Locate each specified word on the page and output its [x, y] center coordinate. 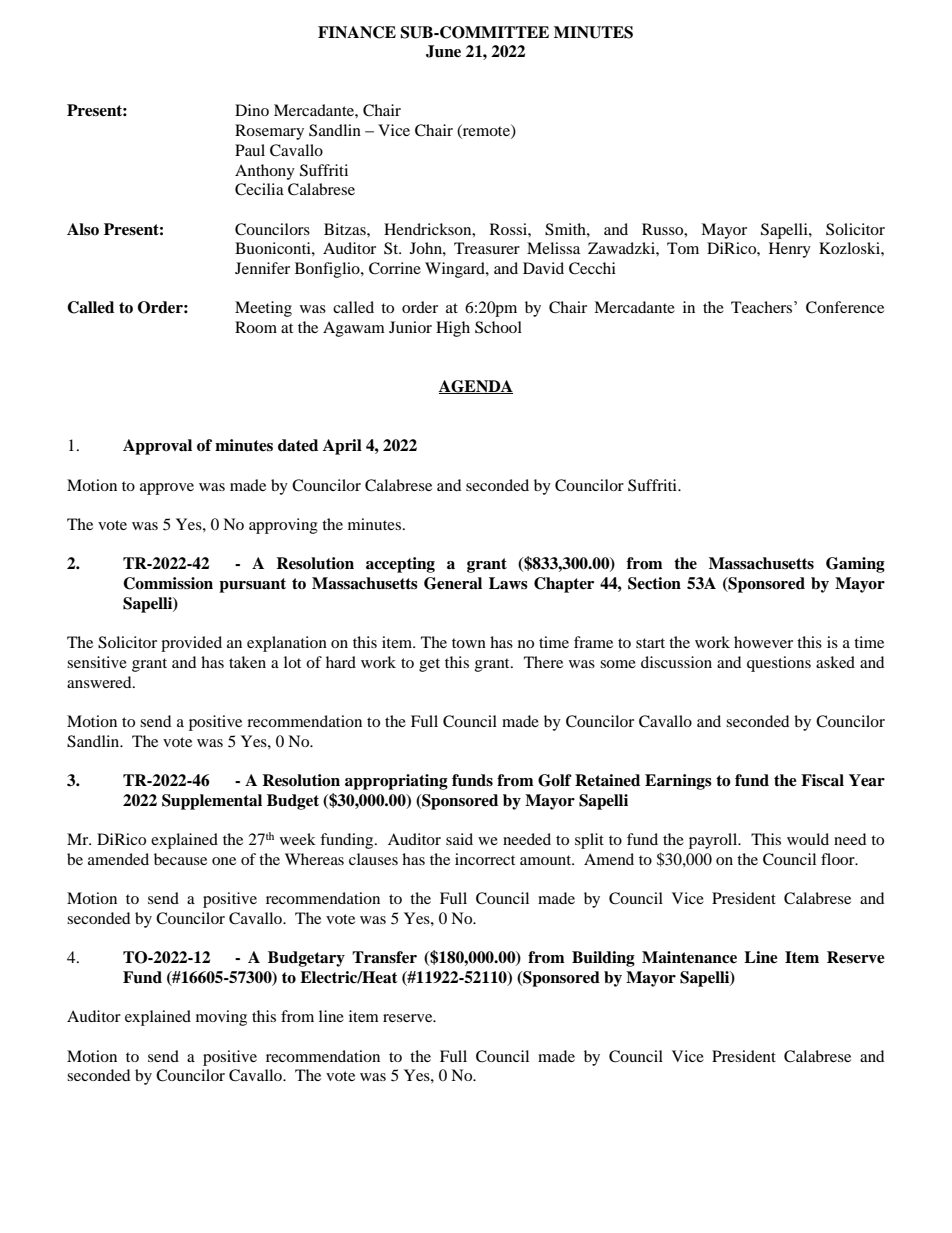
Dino [252, 110]
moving [221, 1018]
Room [256, 327]
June [443, 51]
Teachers [763, 307]
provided [191, 644]
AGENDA [476, 387]
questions [779, 664]
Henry [790, 250]
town [469, 643]
